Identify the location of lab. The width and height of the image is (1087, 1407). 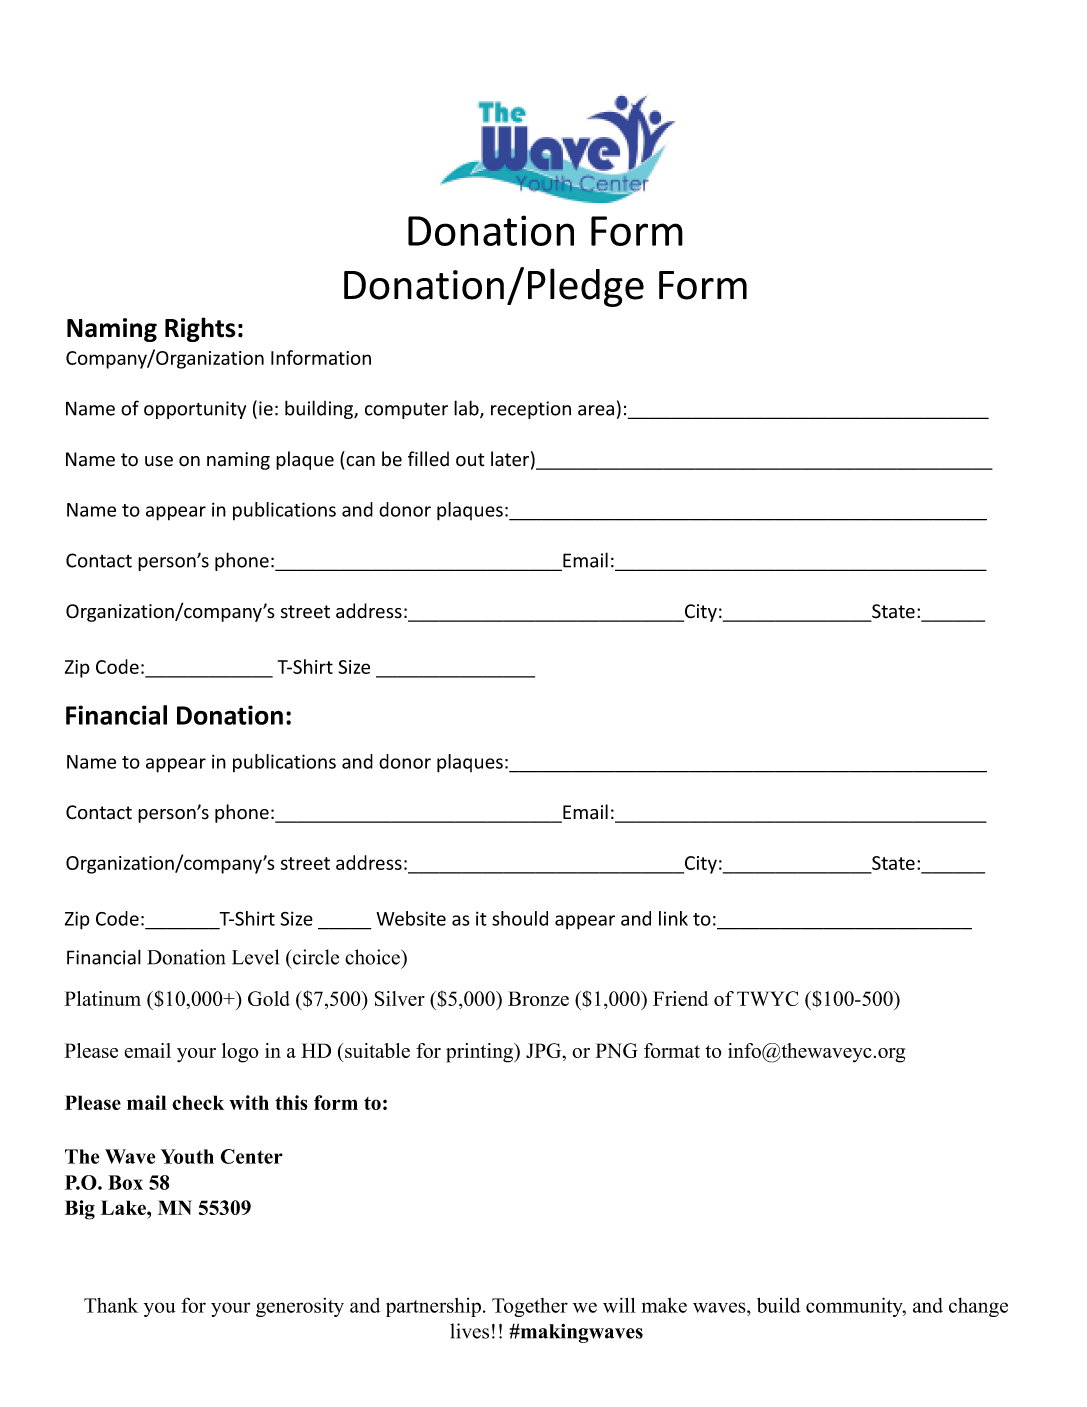
(467, 409).
